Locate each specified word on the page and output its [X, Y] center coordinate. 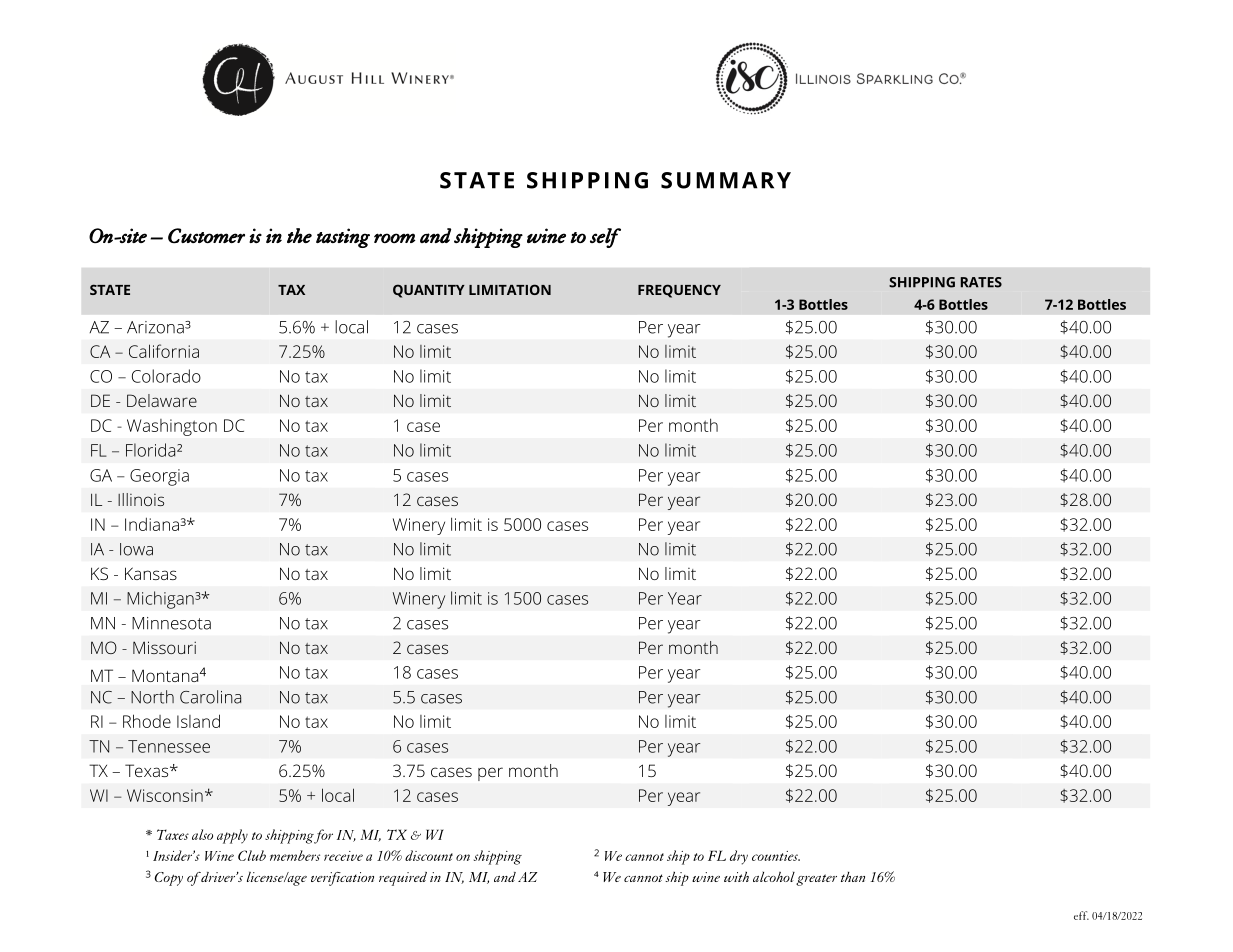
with [736, 877]
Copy [168, 879]
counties [776, 856]
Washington [172, 427]
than [853, 877]
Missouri [164, 647]
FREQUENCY [679, 291]
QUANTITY [429, 291]
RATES [981, 282]
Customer [206, 236]
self [605, 238]
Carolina [210, 697]
